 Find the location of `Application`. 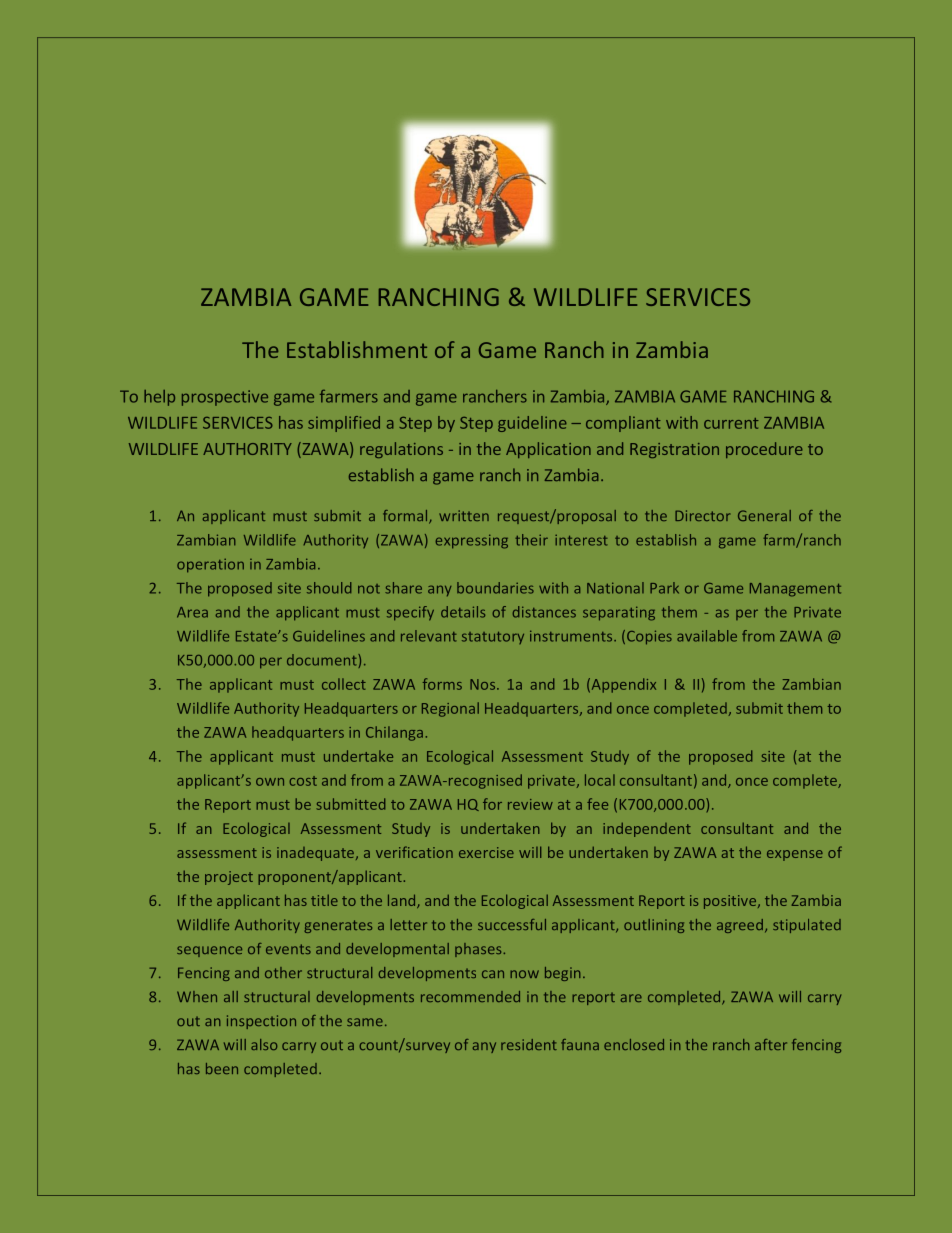

Application is located at coordinates (548, 450).
